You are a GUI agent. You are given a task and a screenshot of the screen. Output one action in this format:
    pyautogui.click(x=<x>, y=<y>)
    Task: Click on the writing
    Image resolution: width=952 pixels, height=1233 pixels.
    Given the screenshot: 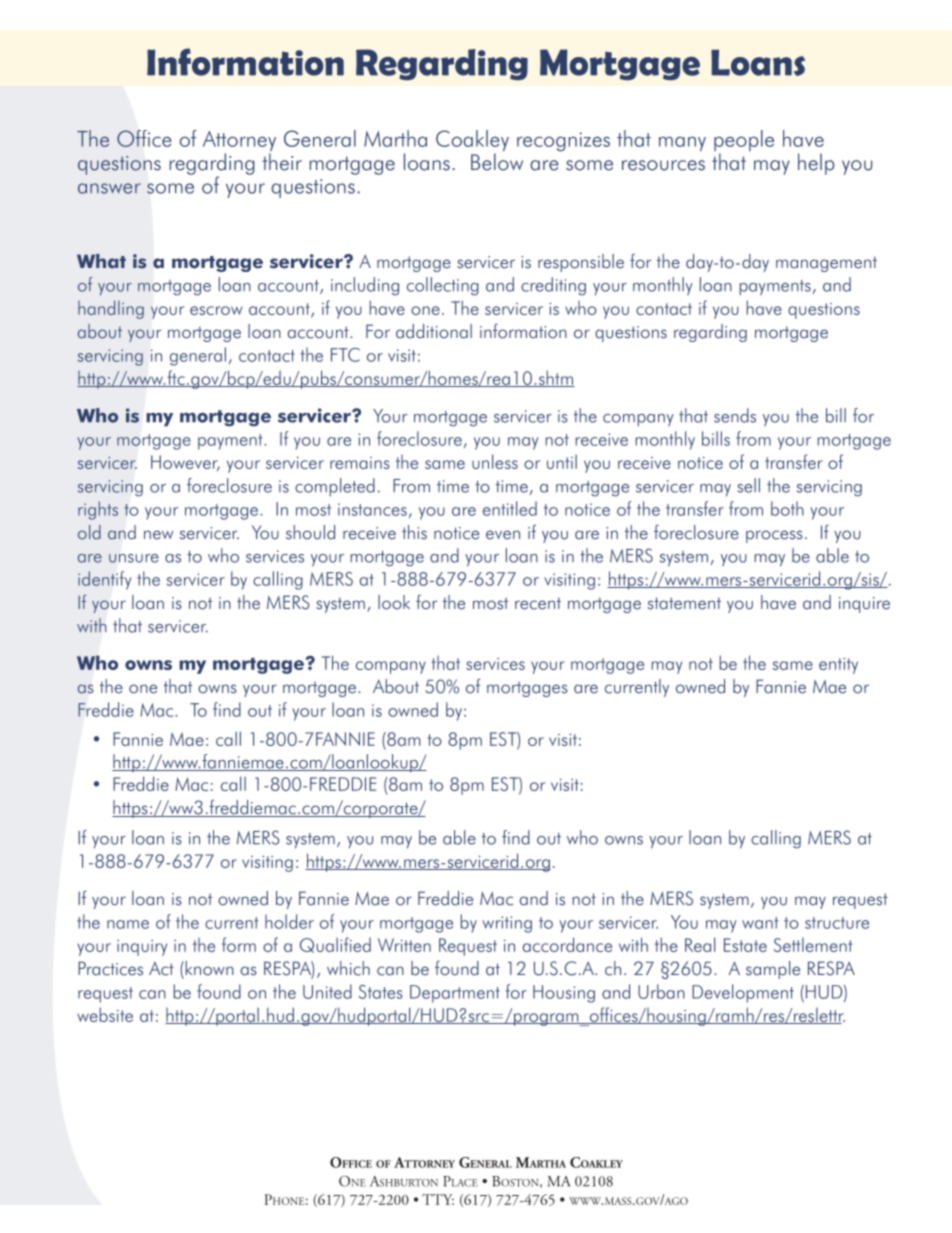 What is the action you would take?
    pyautogui.click(x=507, y=924)
